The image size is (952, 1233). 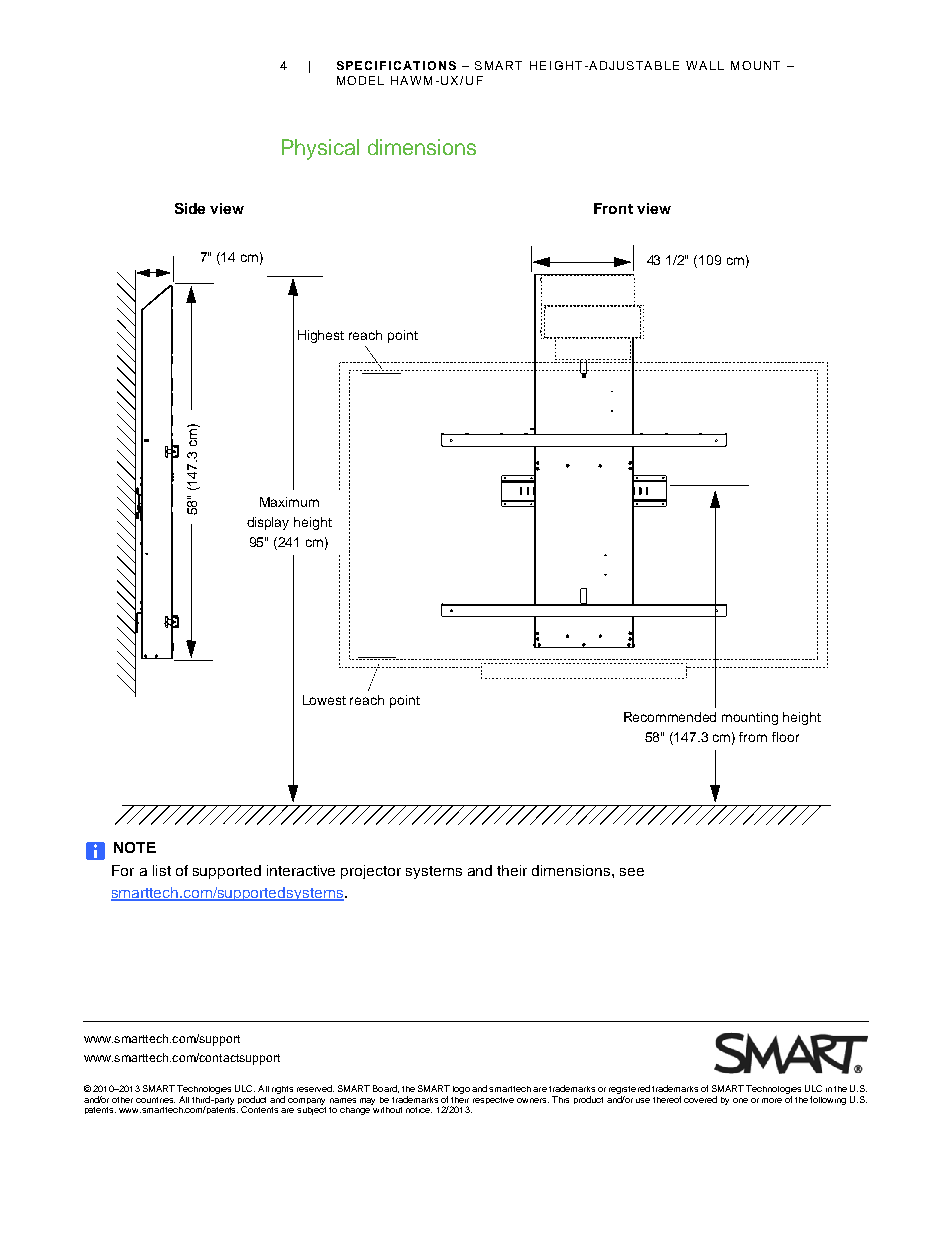 What do you see at coordinates (670, 717) in the screenshot?
I see `Recommended` at bounding box center [670, 717].
